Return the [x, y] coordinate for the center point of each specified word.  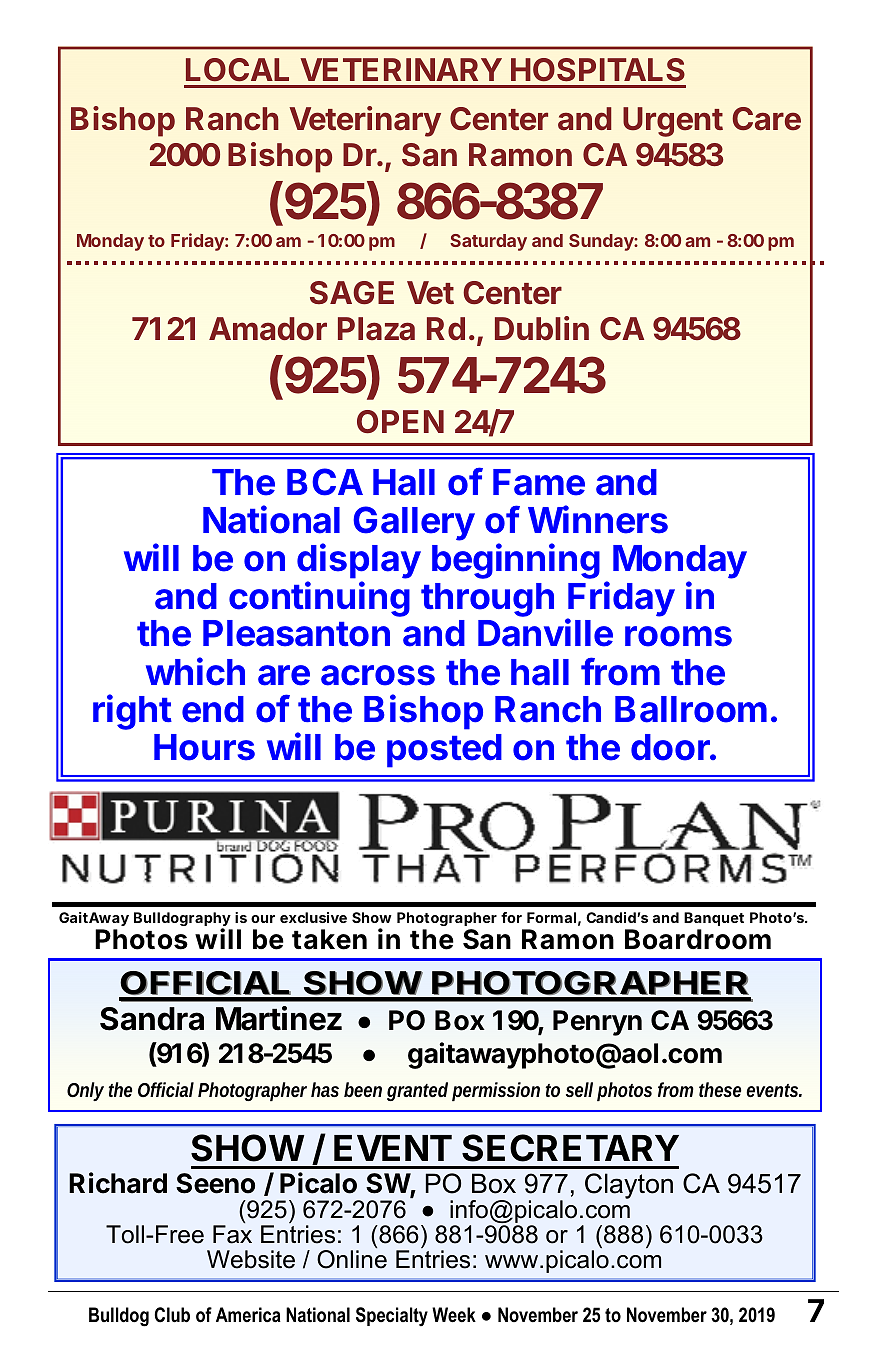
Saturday [488, 242]
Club [172, 1315]
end [213, 709]
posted [444, 751]
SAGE [352, 293]
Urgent [673, 122]
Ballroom [691, 709]
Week [454, 1315]
